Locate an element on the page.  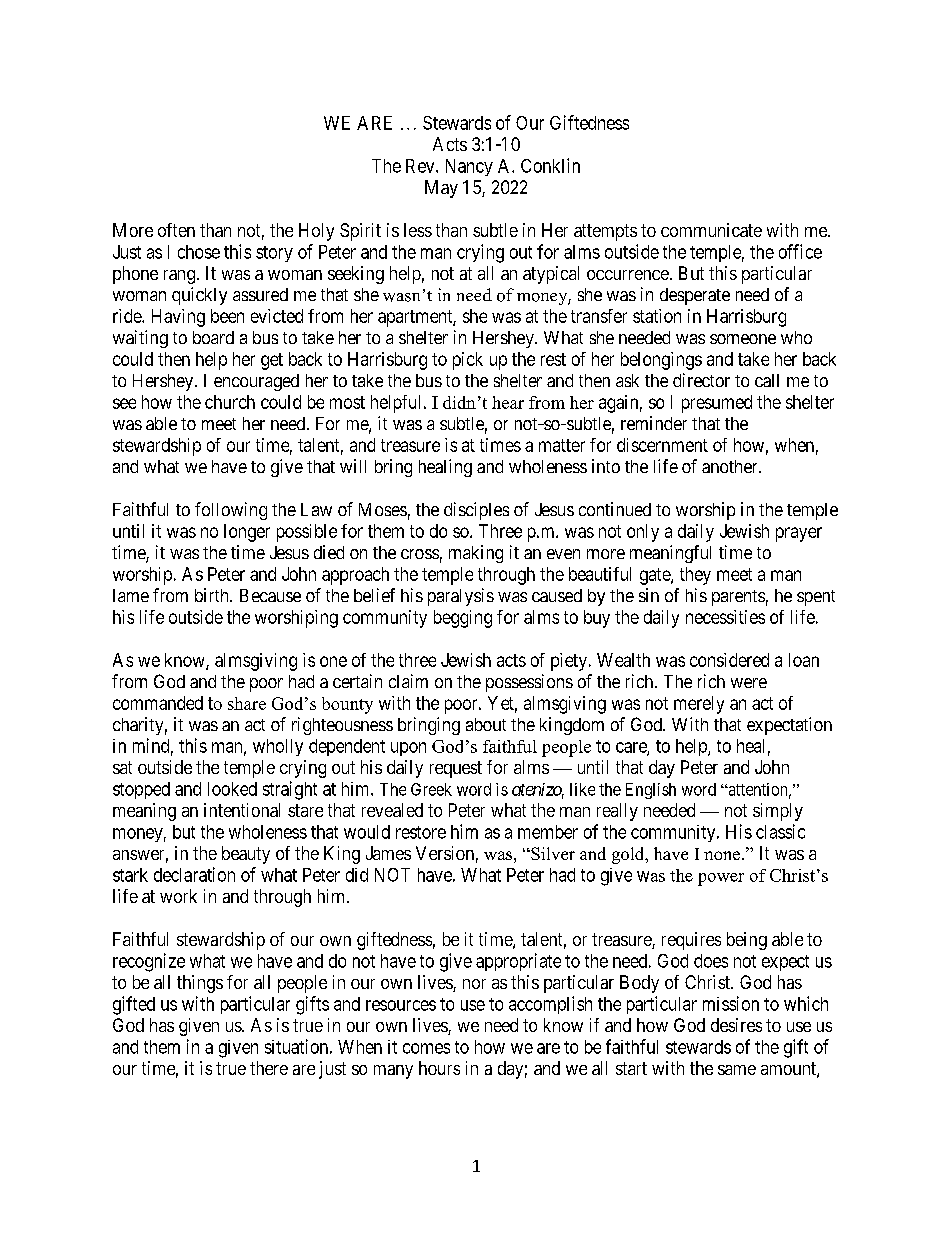
communicate is located at coordinates (711, 230).
